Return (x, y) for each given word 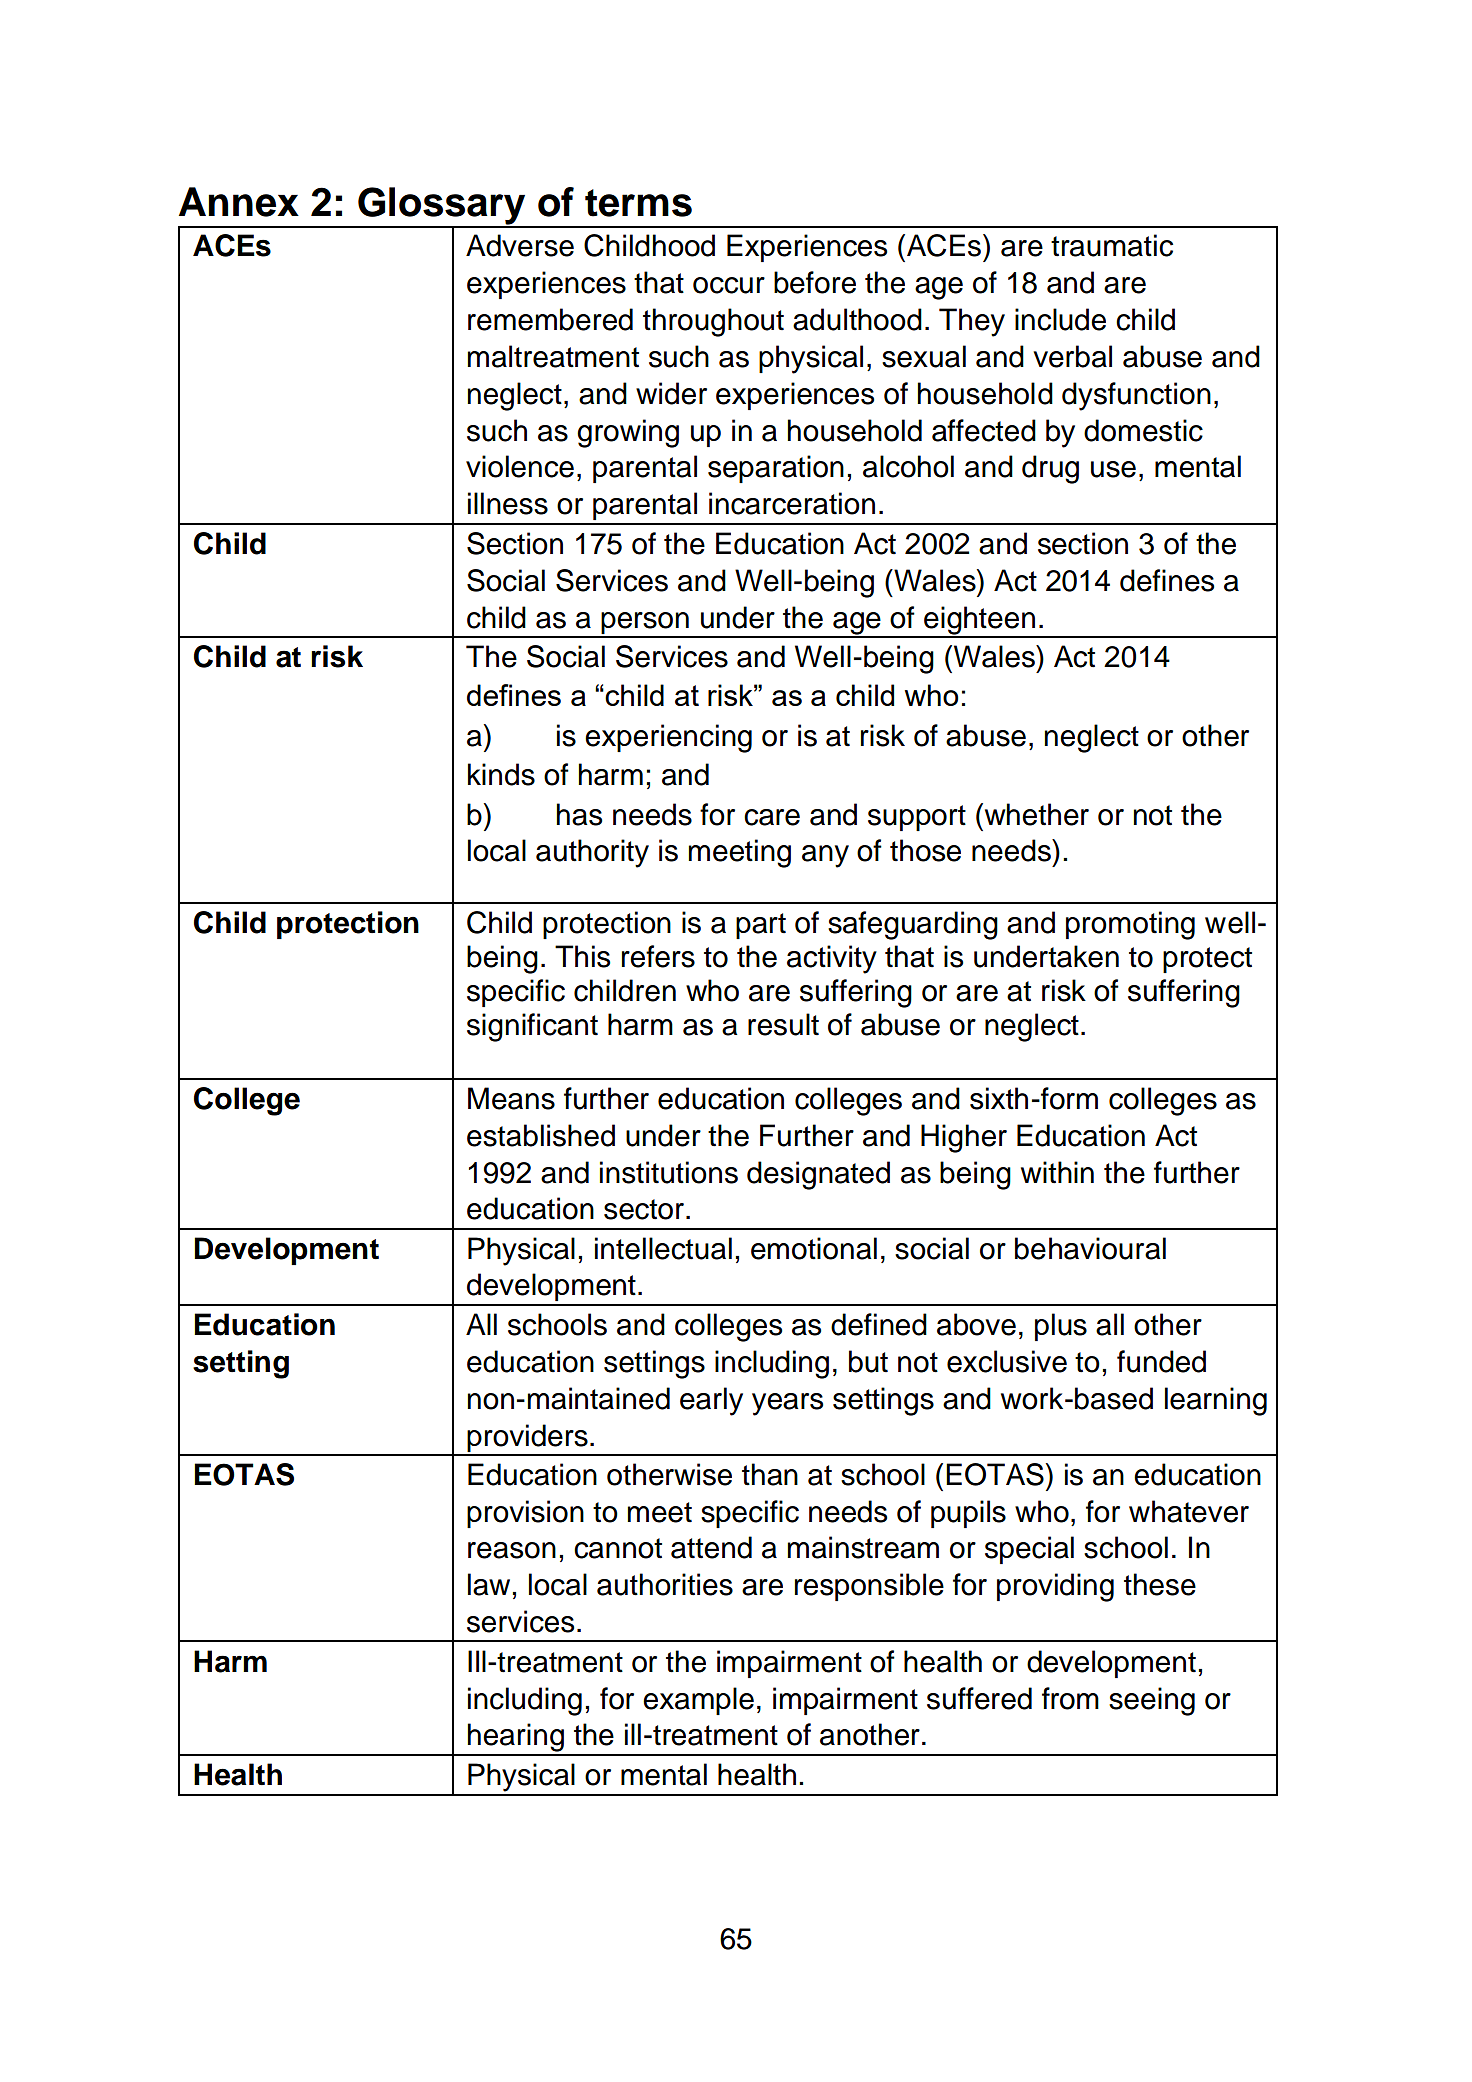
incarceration (792, 503)
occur (729, 285)
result (783, 1024)
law (489, 1584)
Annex (239, 202)
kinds (501, 774)
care (772, 817)
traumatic (1112, 245)
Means (511, 1098)
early (711, 1401)
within (1057, 1172)
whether (1035, 814)
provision (525, 1514)
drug (1050, 469)
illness (508, 503)
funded (1161, 1361)
